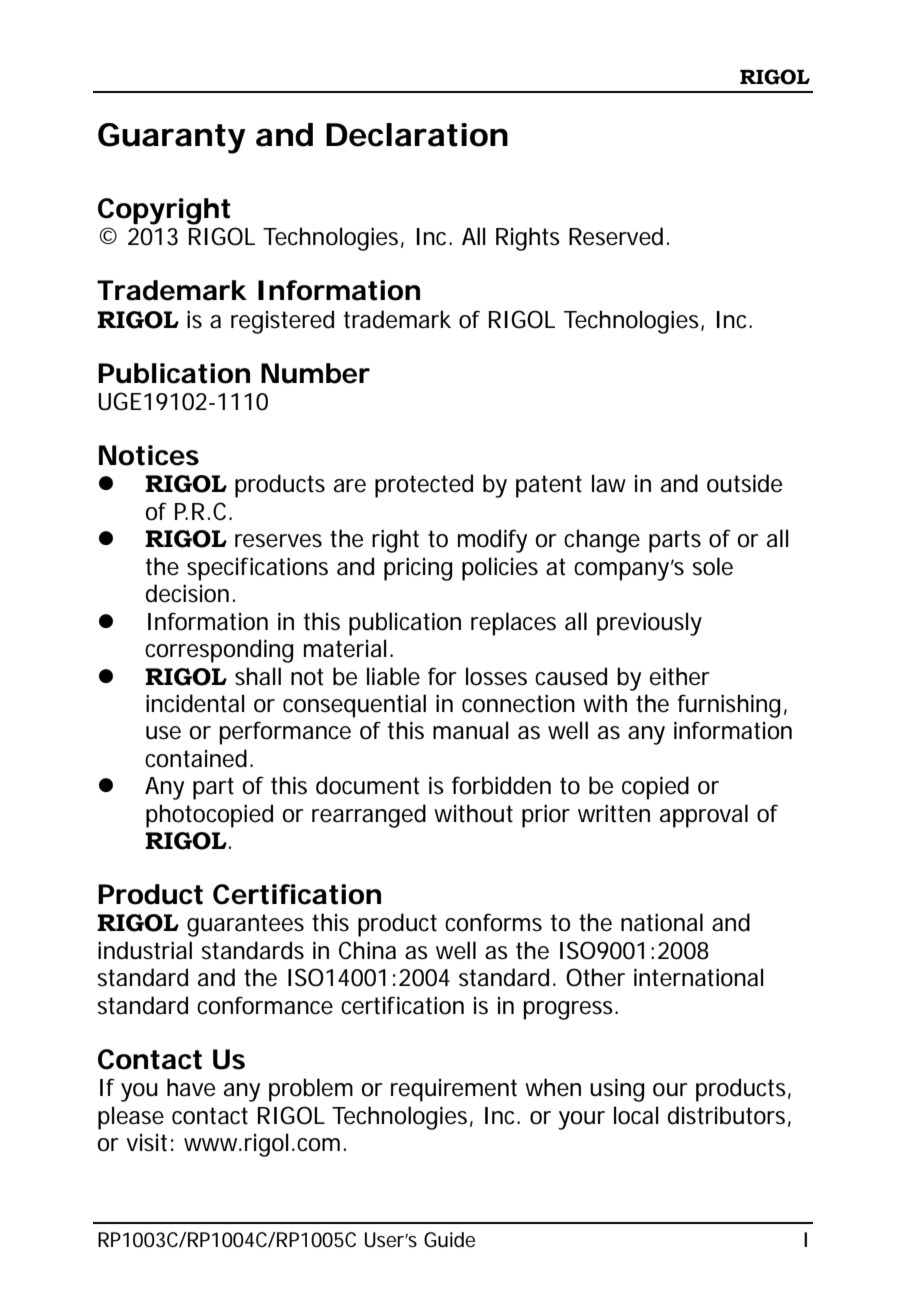 This screenshot has height=1316, width=907. Describe the element at coordinates (278, 541) in the screenshot. I see `reserves` at that location.
